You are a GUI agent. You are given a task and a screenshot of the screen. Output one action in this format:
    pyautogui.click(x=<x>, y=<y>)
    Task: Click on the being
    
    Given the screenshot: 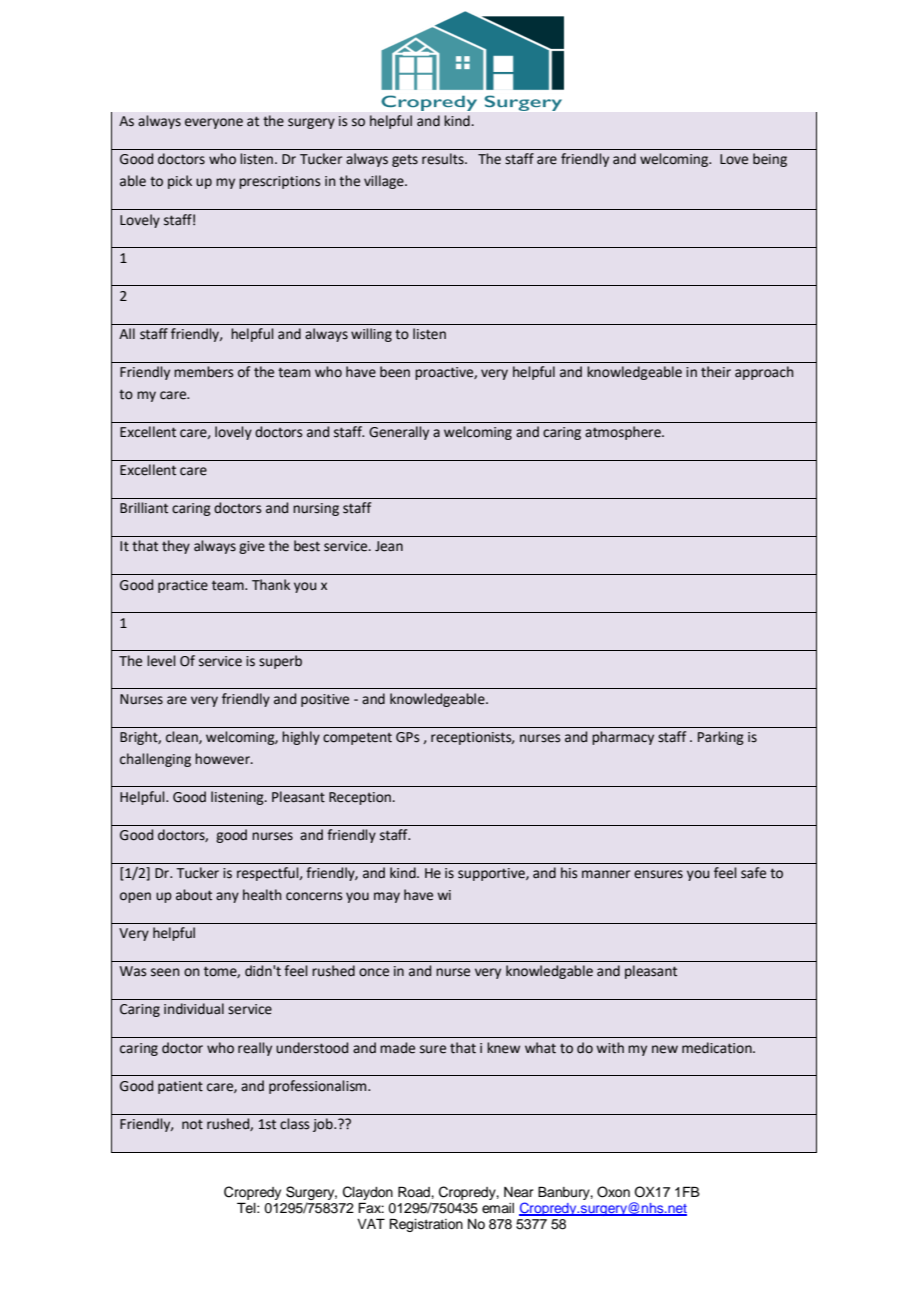 What is the action you would take?
    pyautogui.click(x=770, y=160)
